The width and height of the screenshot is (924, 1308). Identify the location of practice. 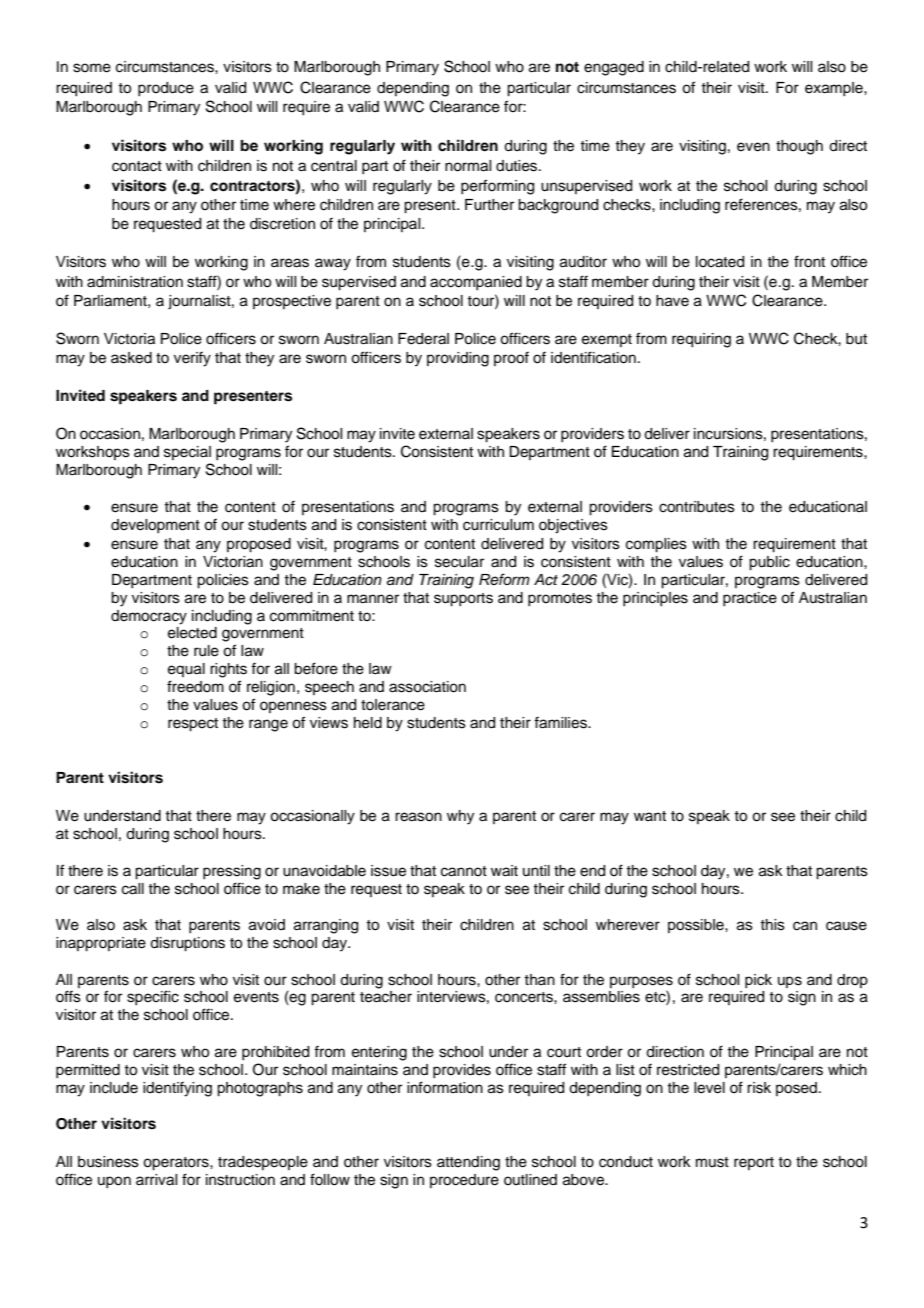
(750, 599).
